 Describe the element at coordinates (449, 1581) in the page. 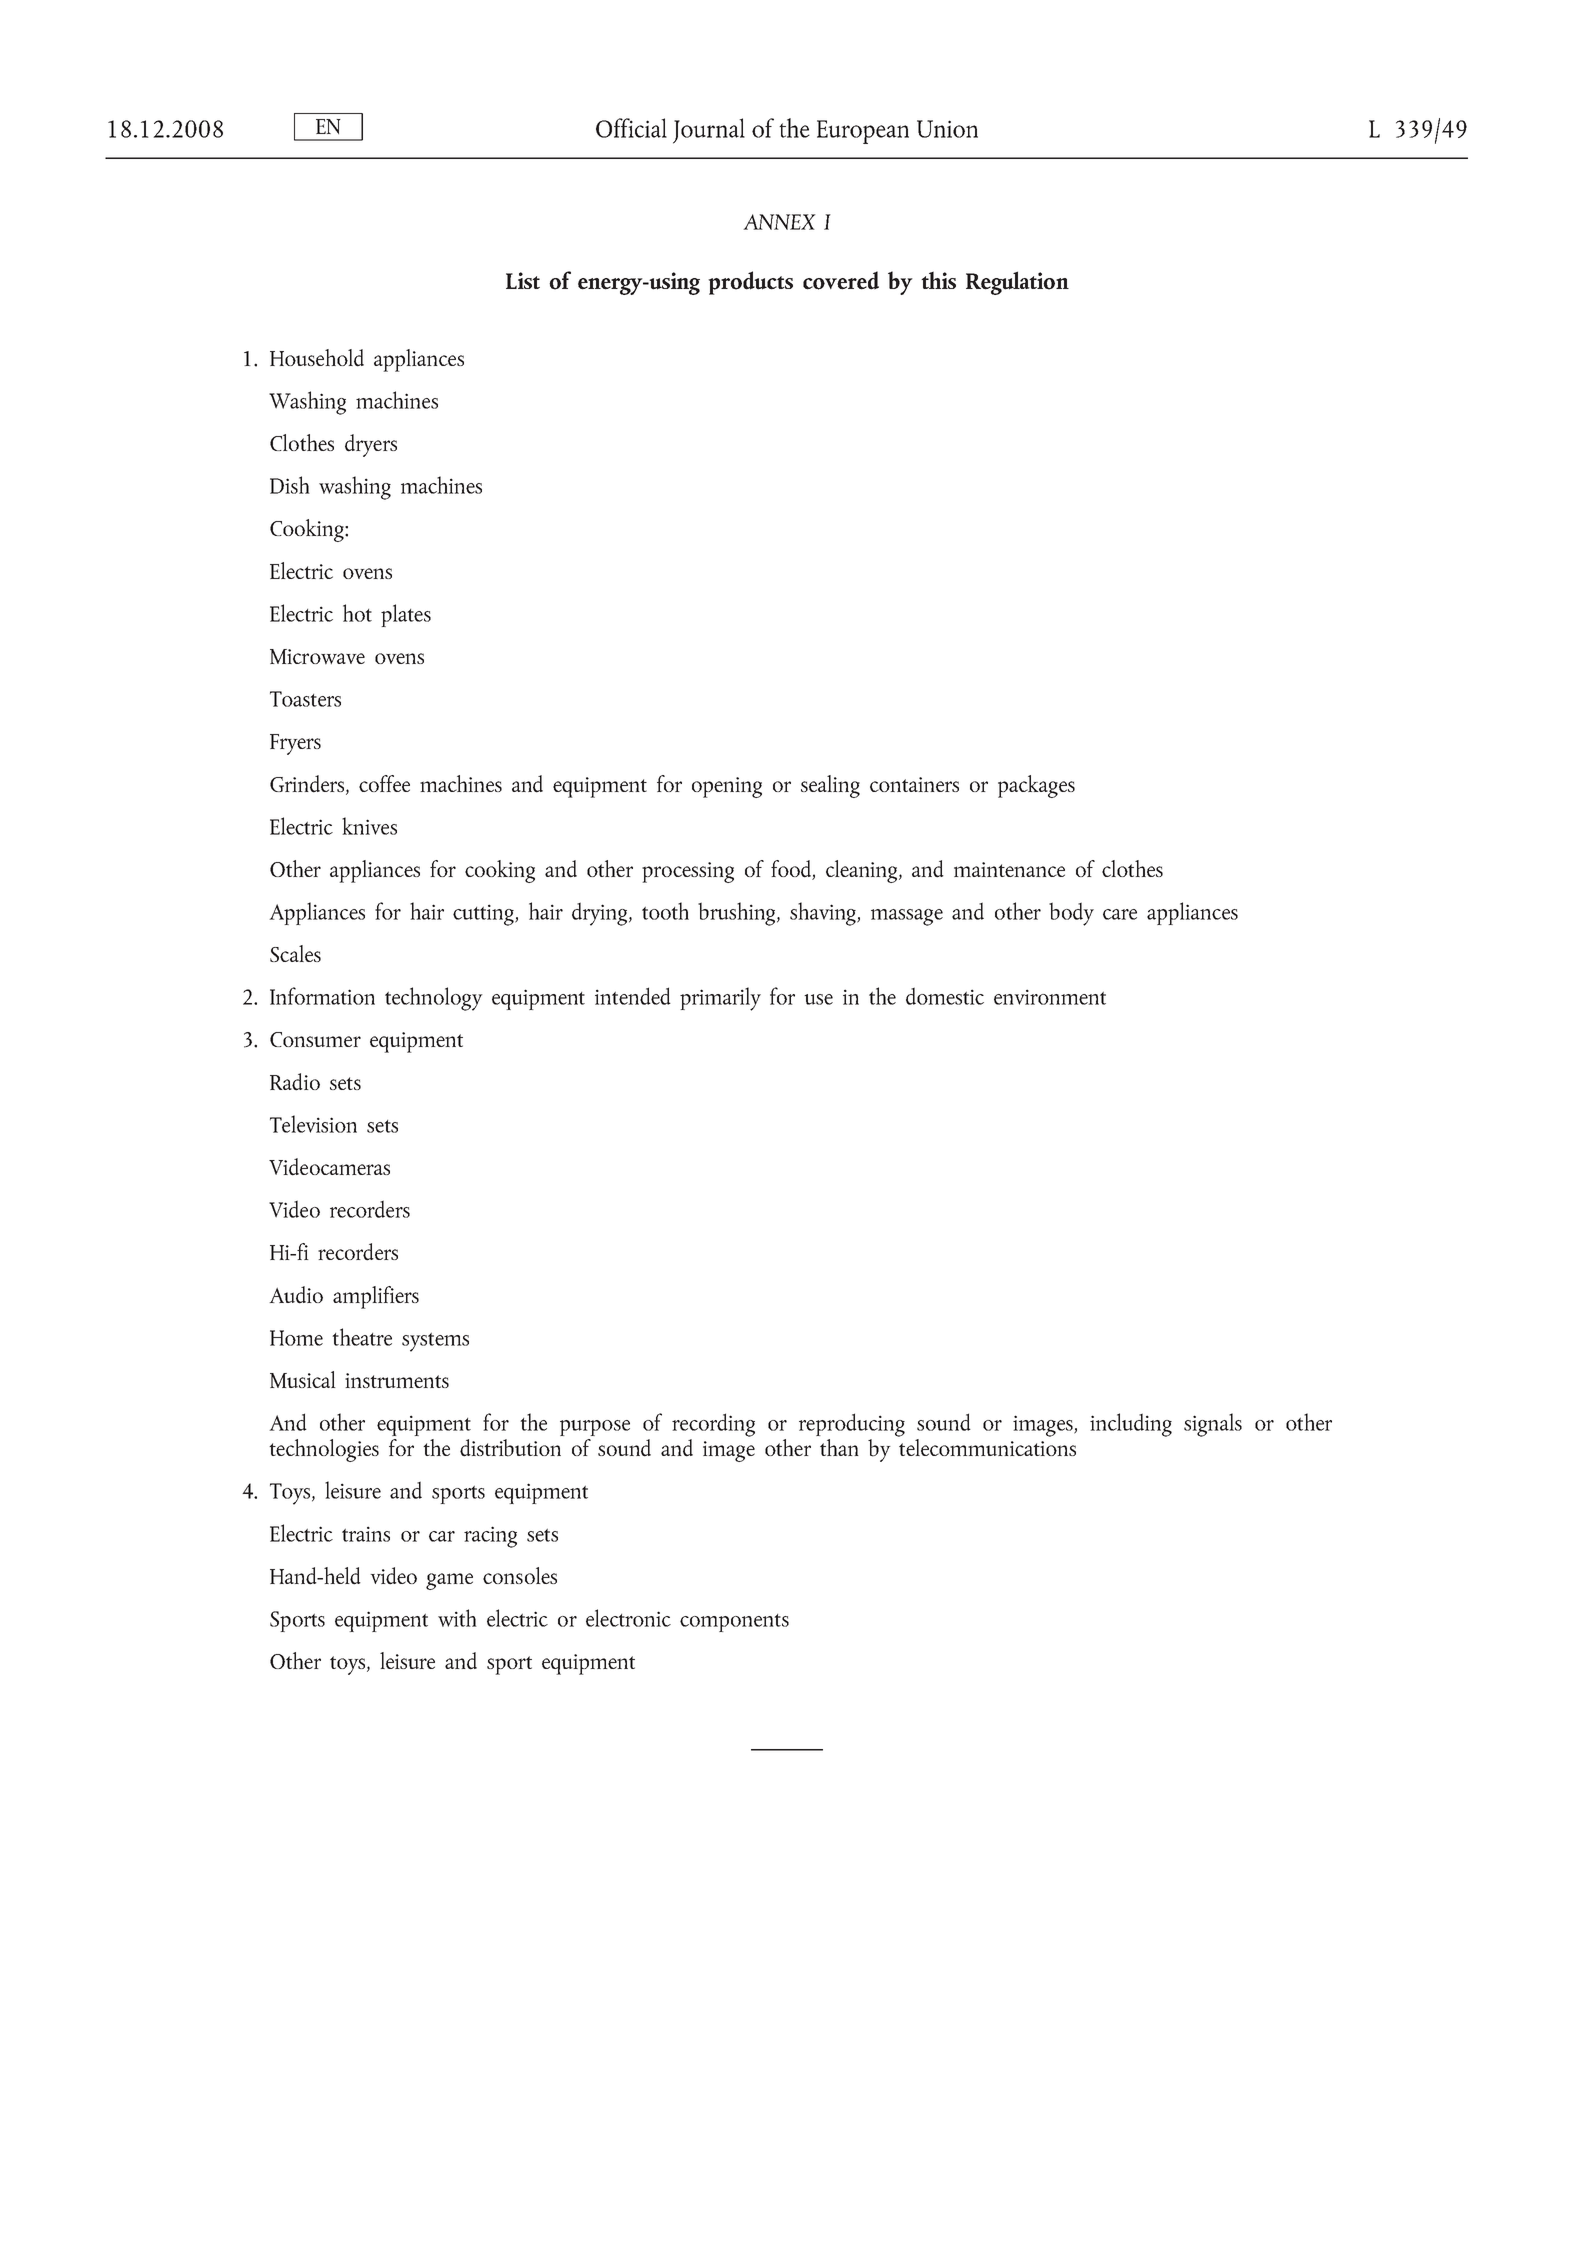

I see `game` at that location.
